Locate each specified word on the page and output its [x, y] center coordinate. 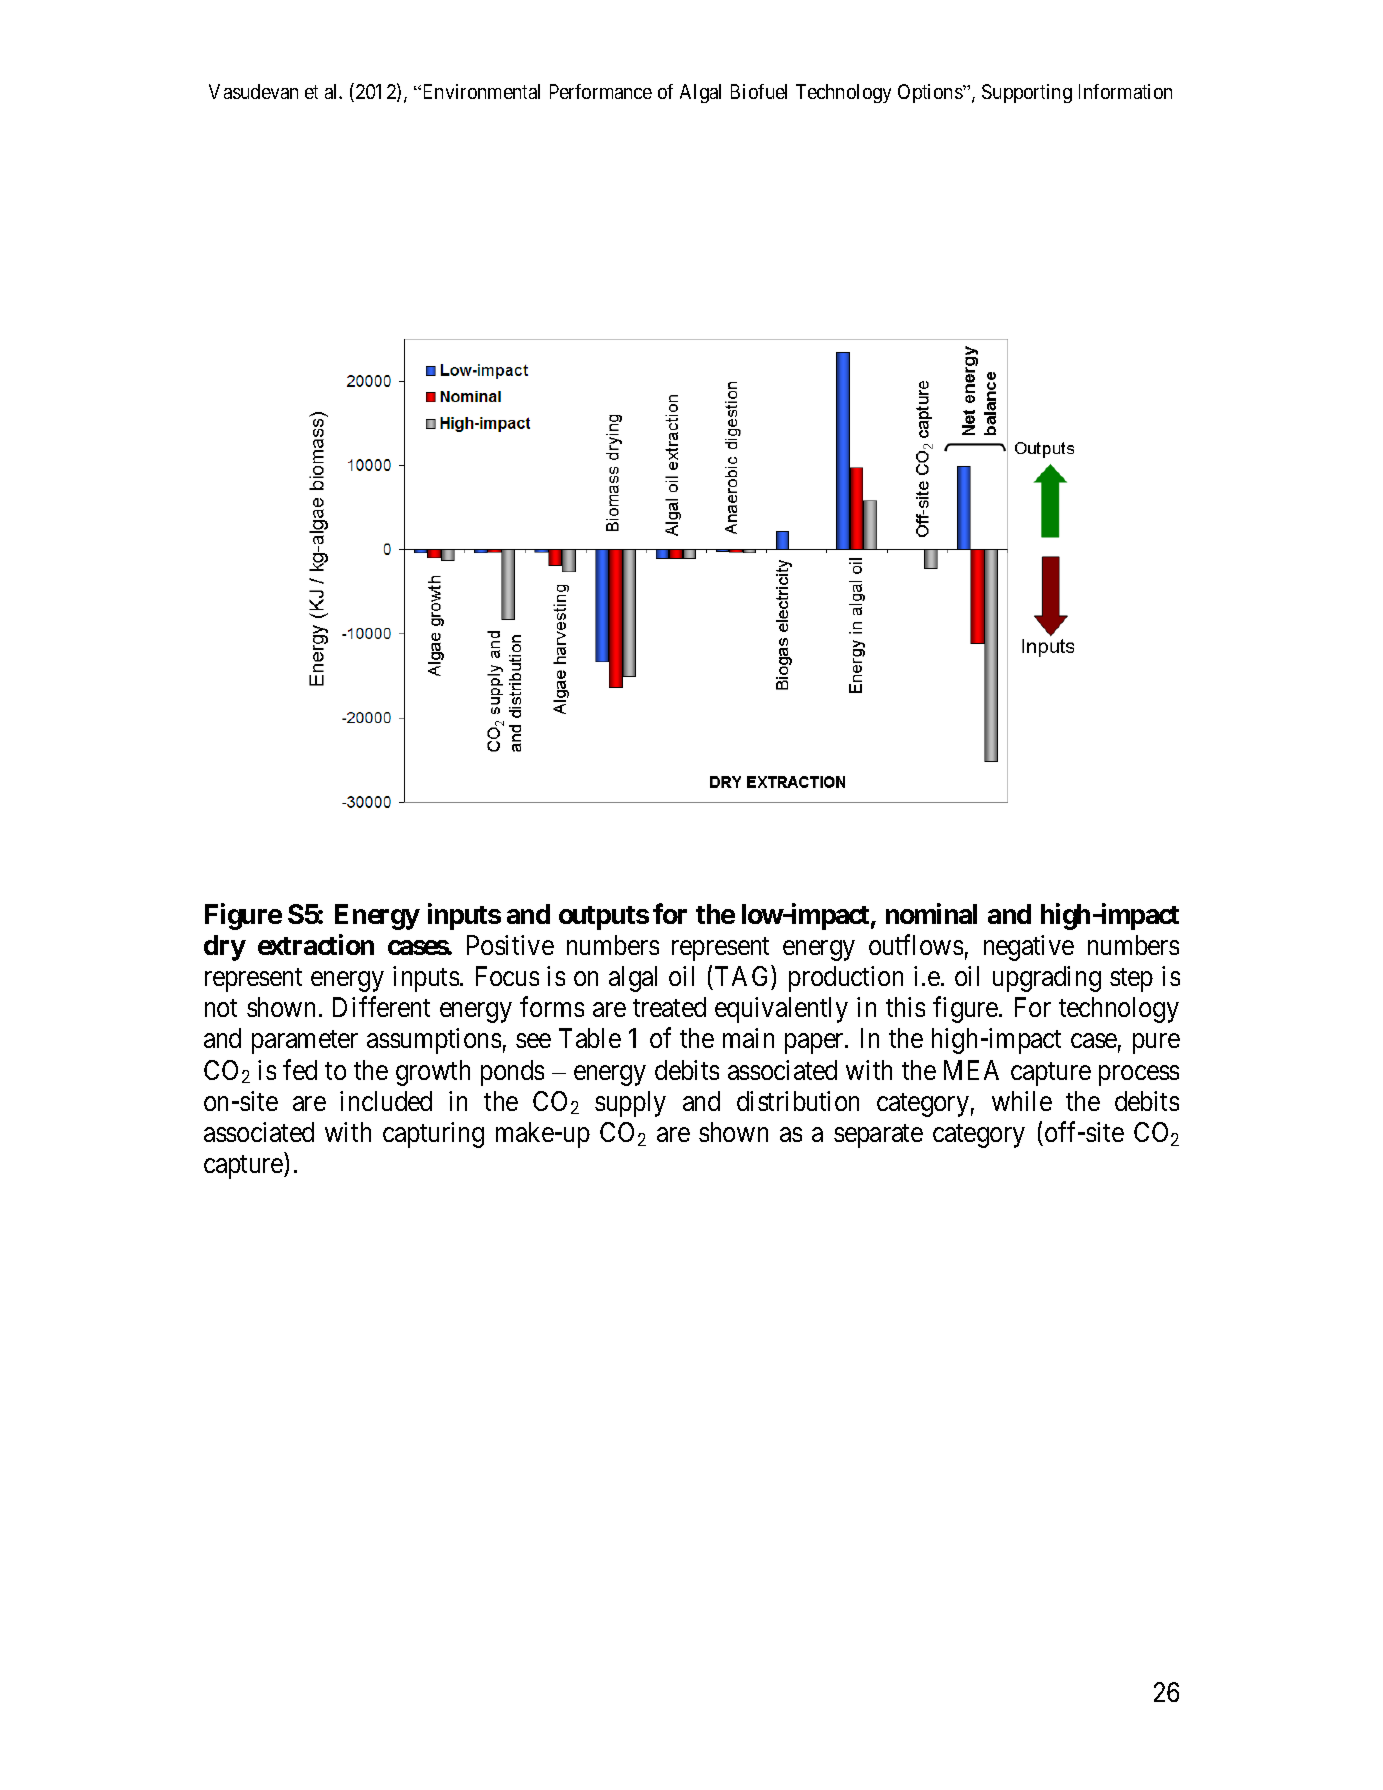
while [1022, 1101]
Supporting [1027, 93]
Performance [601, 91]
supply [630, 1104]
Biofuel [759, 91]
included [386, 1101]
